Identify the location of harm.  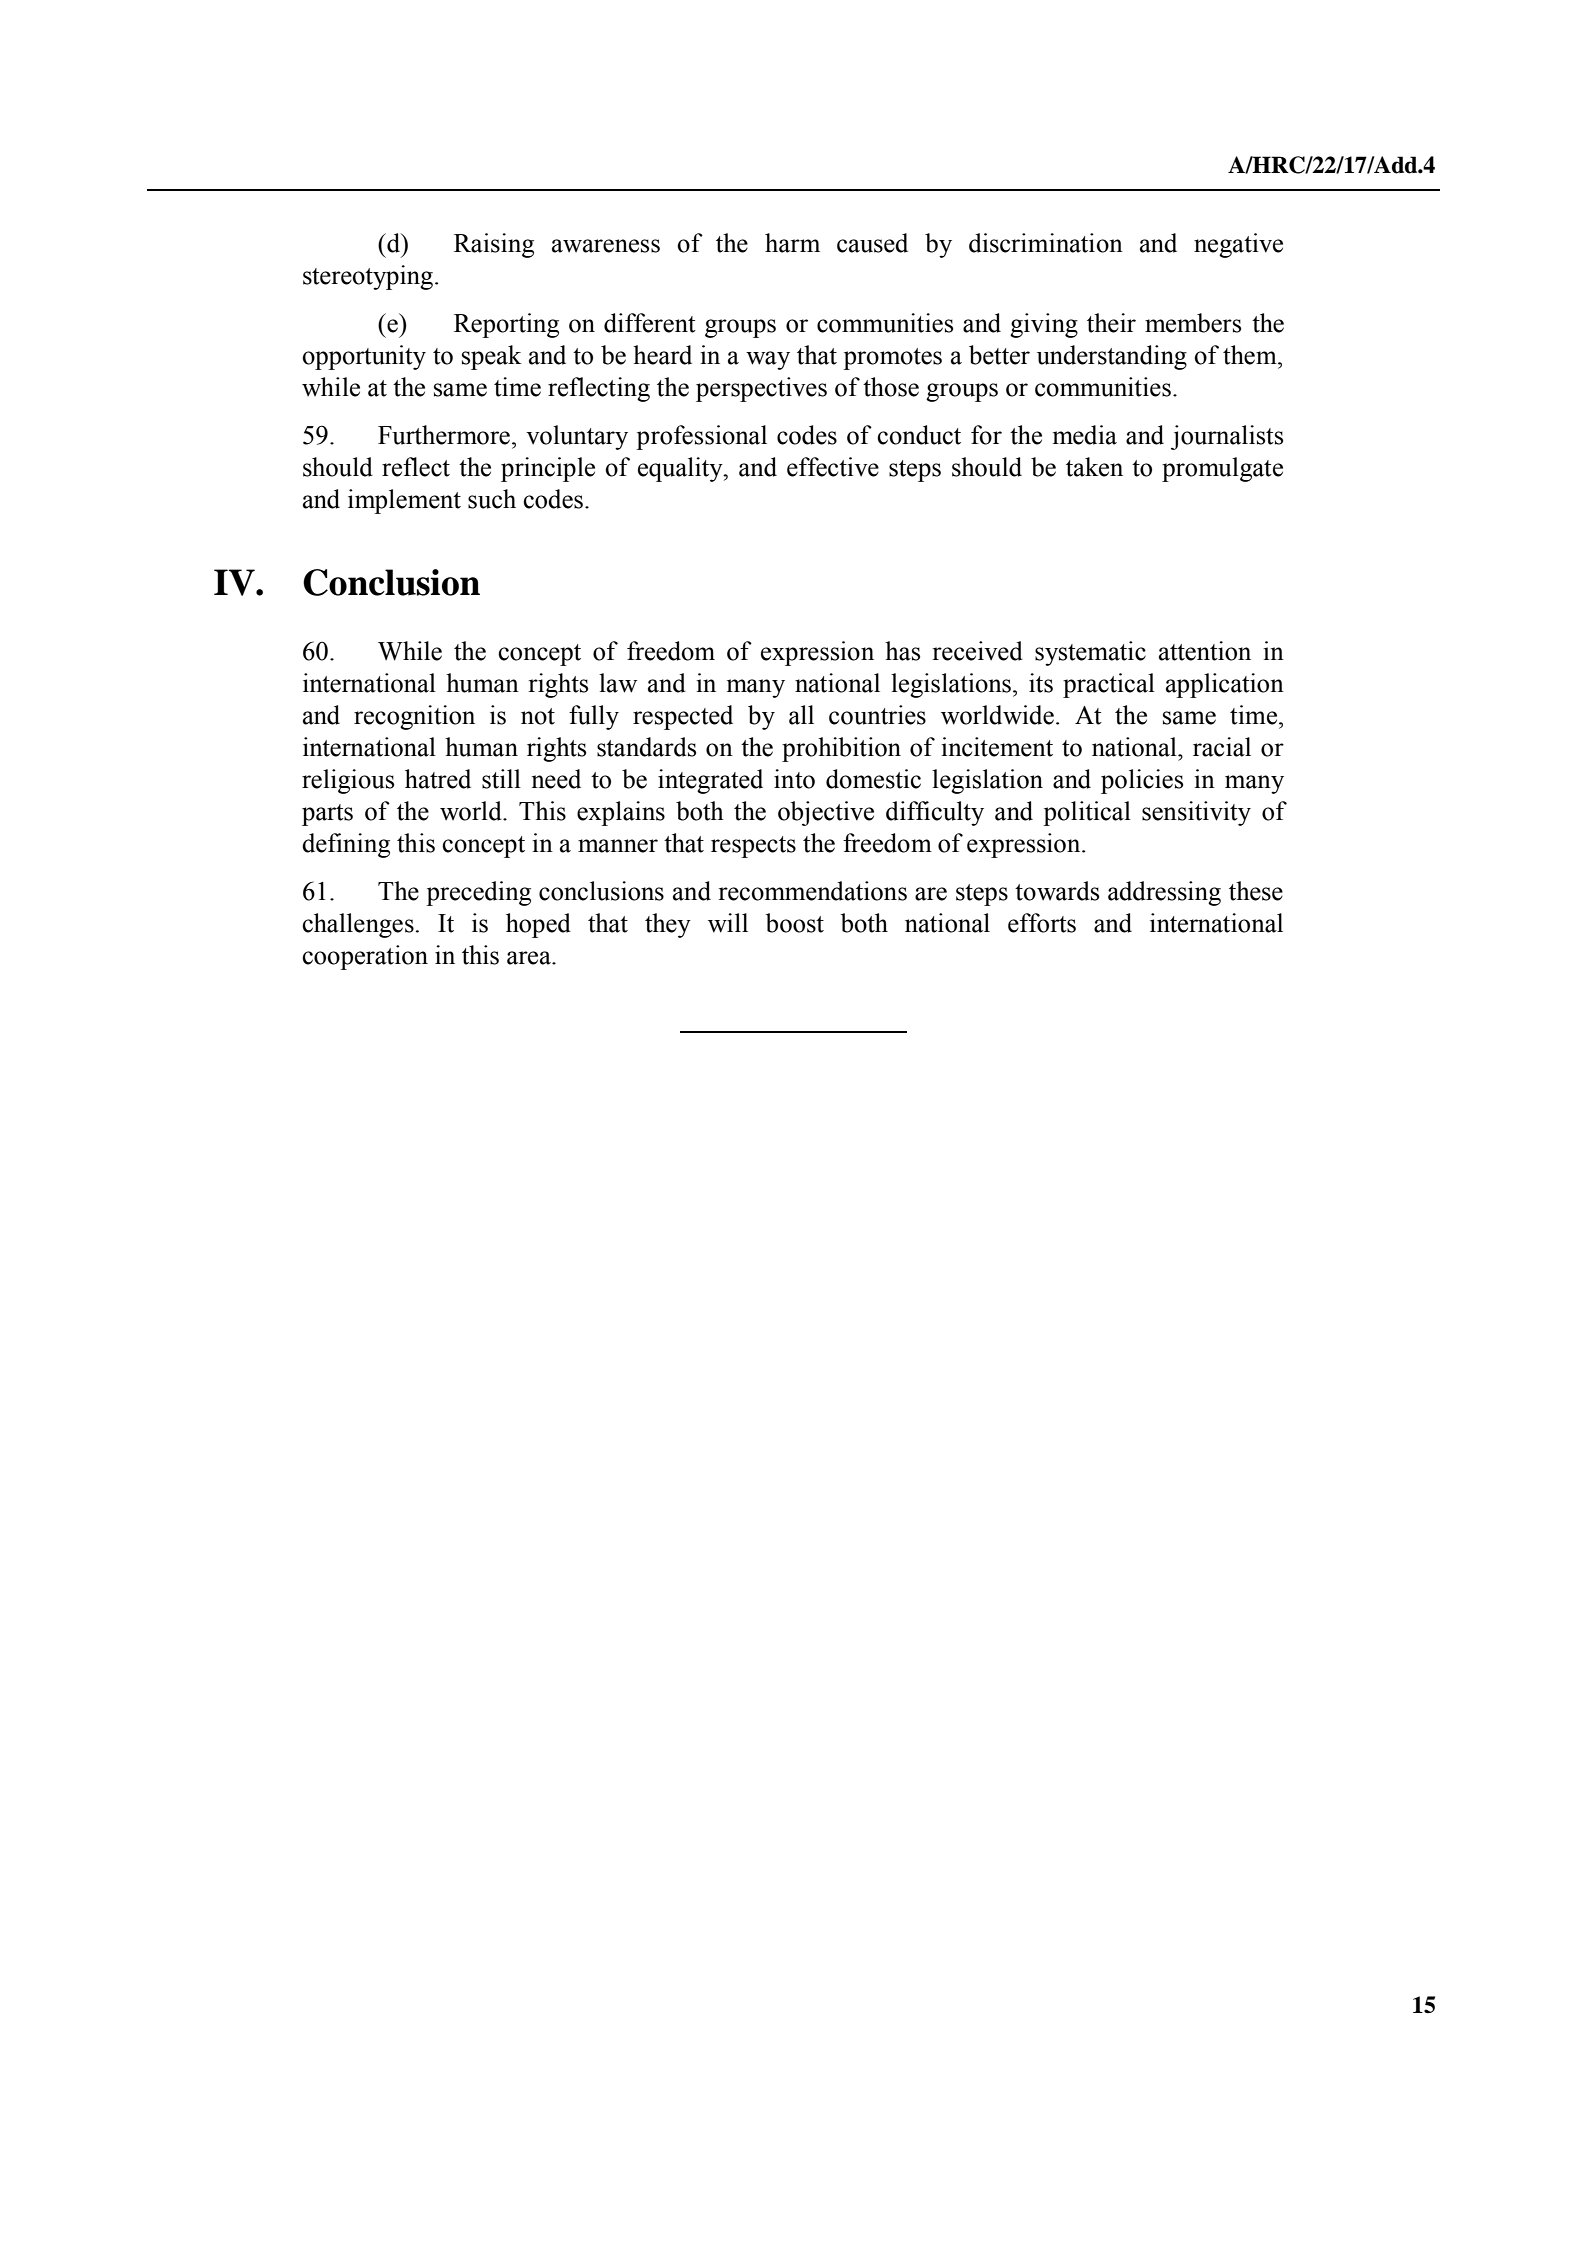
(792, 243).
